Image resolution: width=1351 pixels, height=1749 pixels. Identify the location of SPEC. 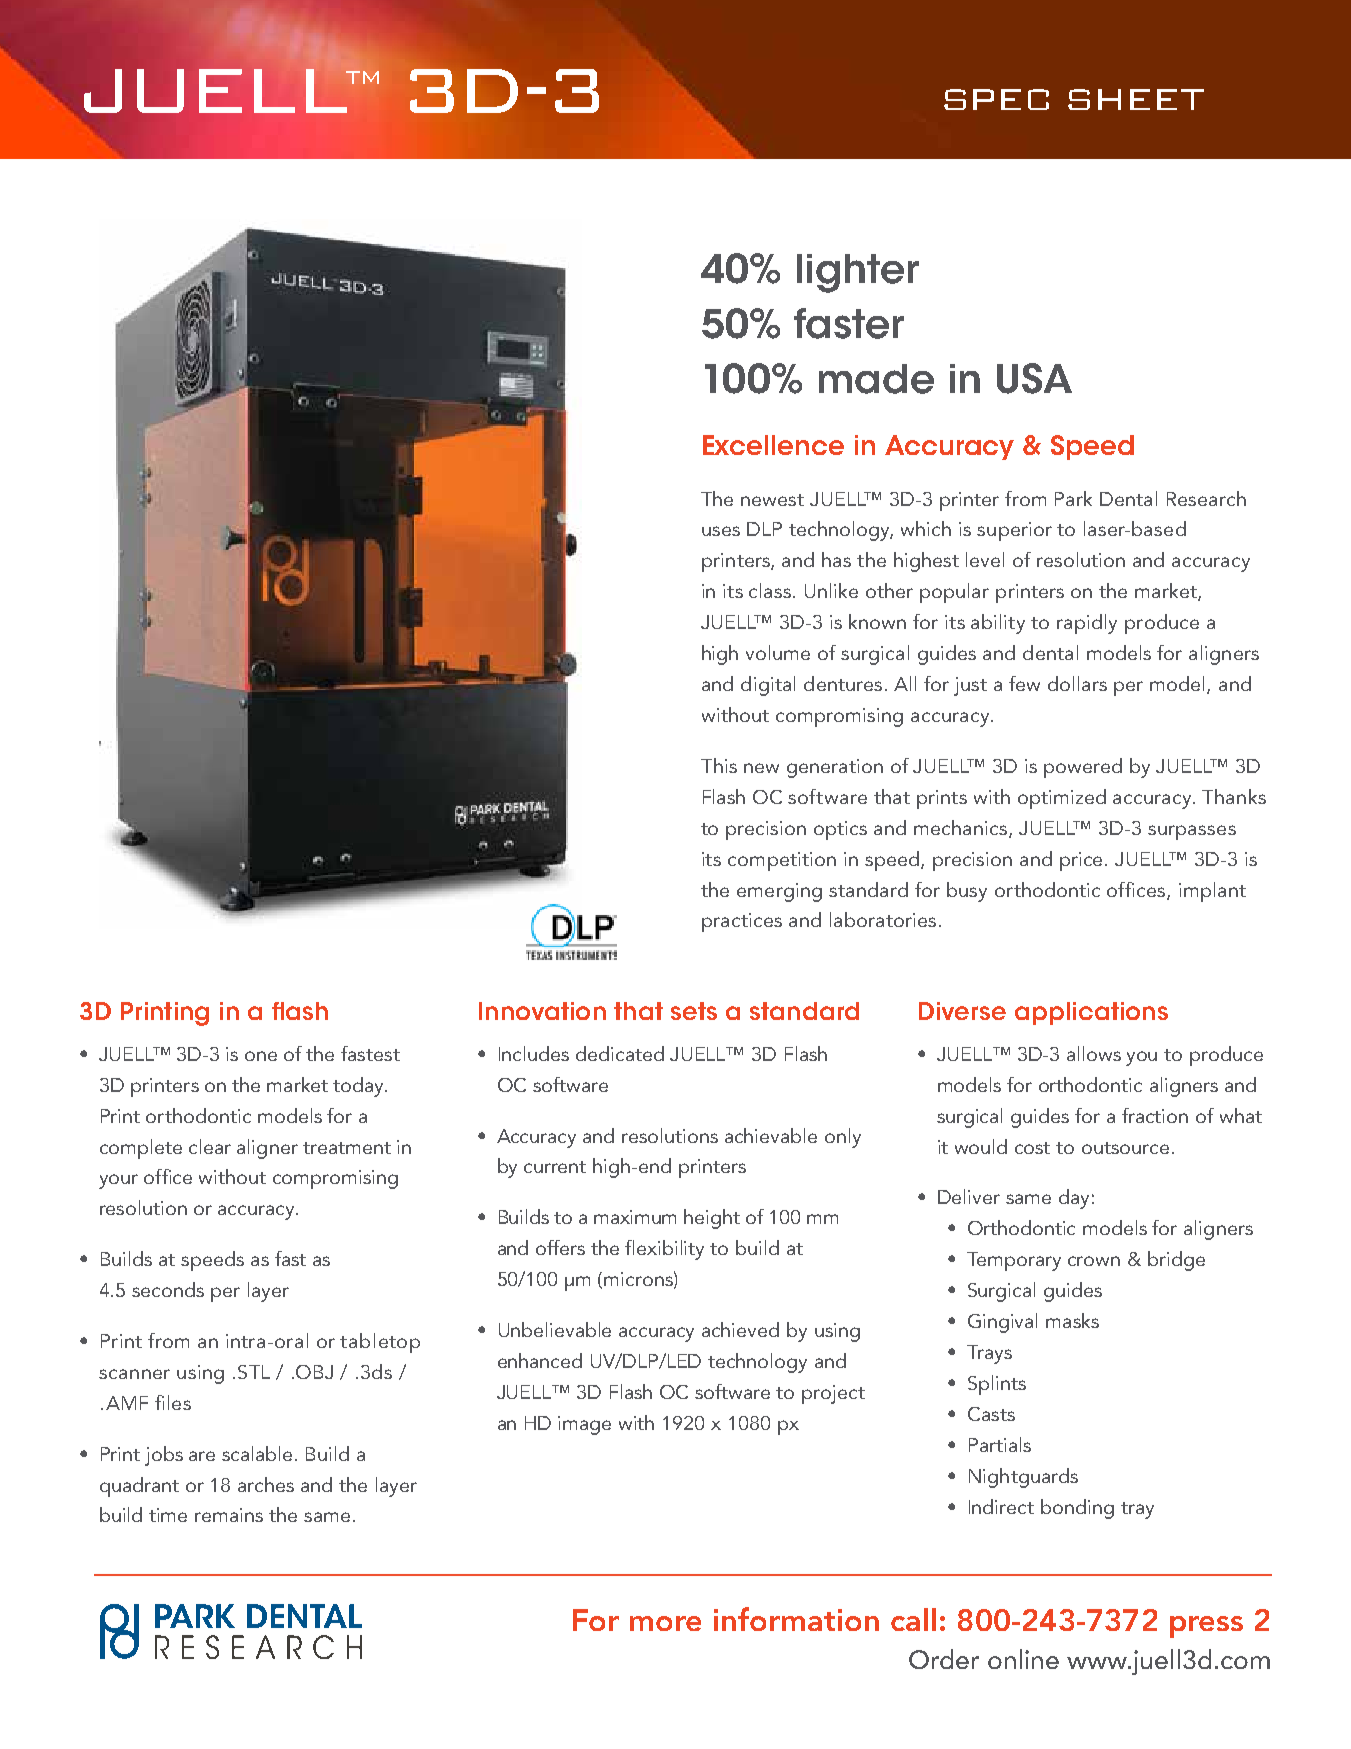
(996, 99).
